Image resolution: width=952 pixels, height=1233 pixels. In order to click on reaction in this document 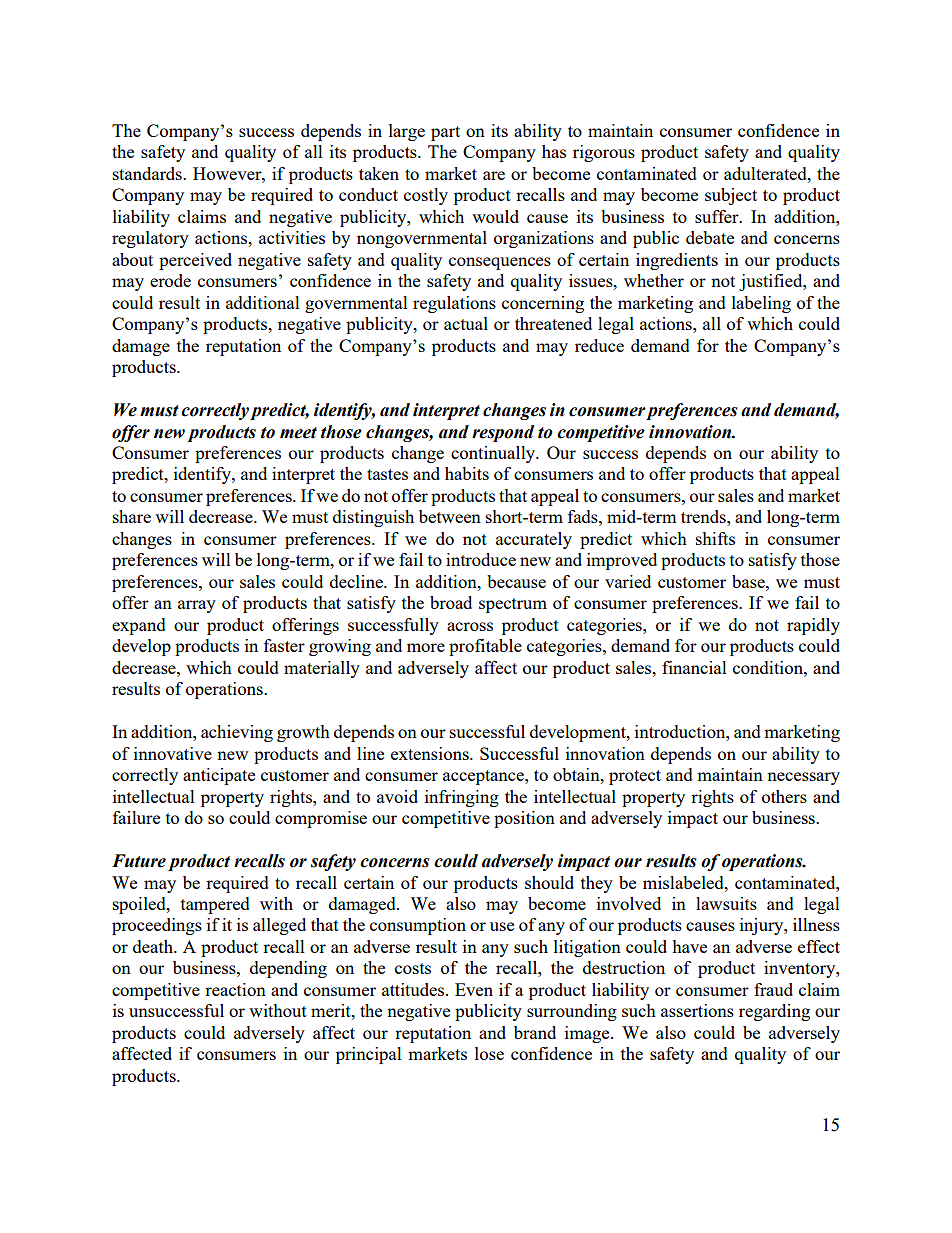, I will do `click(235, 989)`.
